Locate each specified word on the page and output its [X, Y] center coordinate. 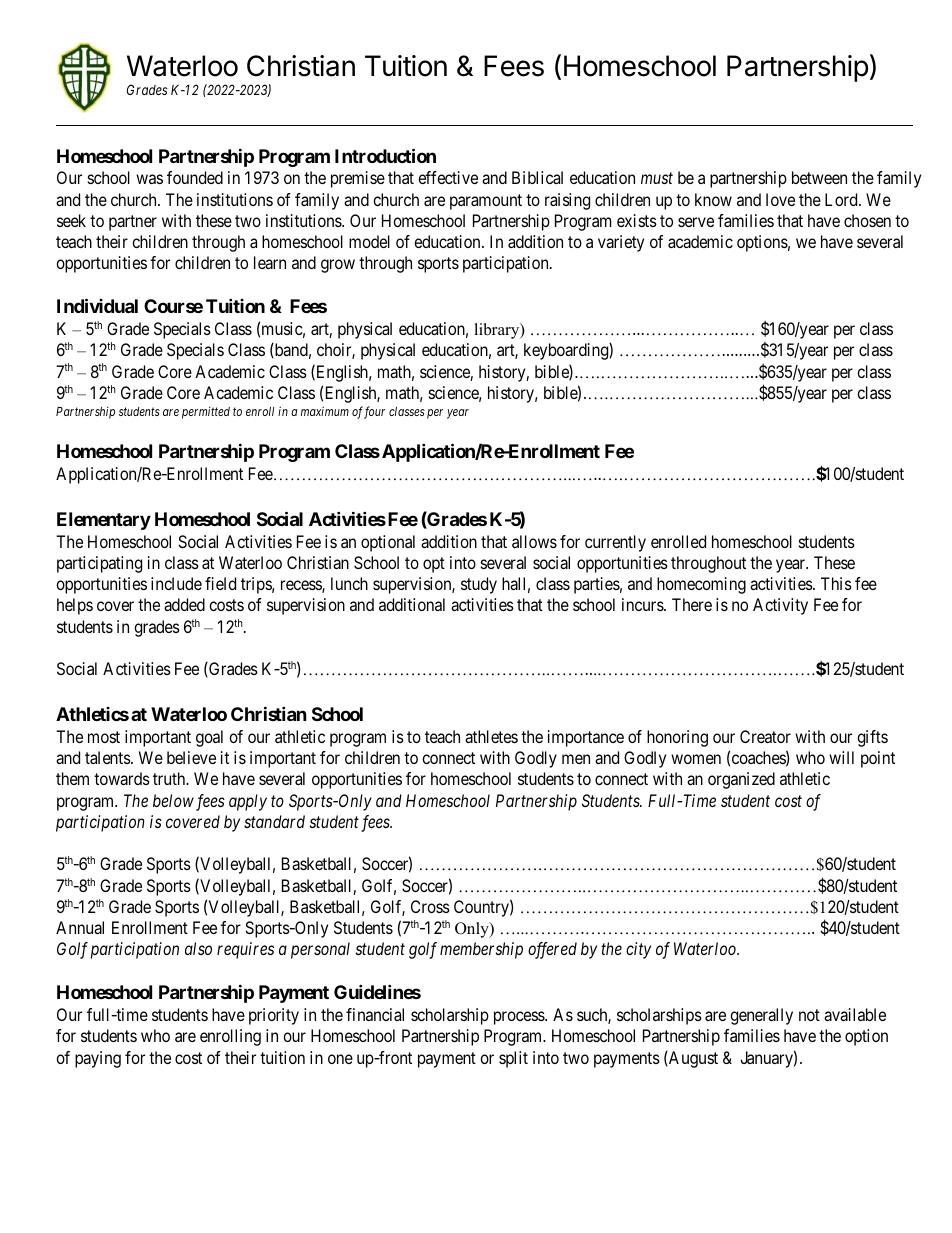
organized [741, 780]
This [836, 583]
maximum [325, 411]
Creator [765, 736]
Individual [97, 305]
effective [448, 177]
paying [98, 1059]
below [173, 800]
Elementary [104, 521]
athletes [491, 736]
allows [534, 541]
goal [209, 738]
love [780, 199]
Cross [430, 906]
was [149, 179]
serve [696, 222]
